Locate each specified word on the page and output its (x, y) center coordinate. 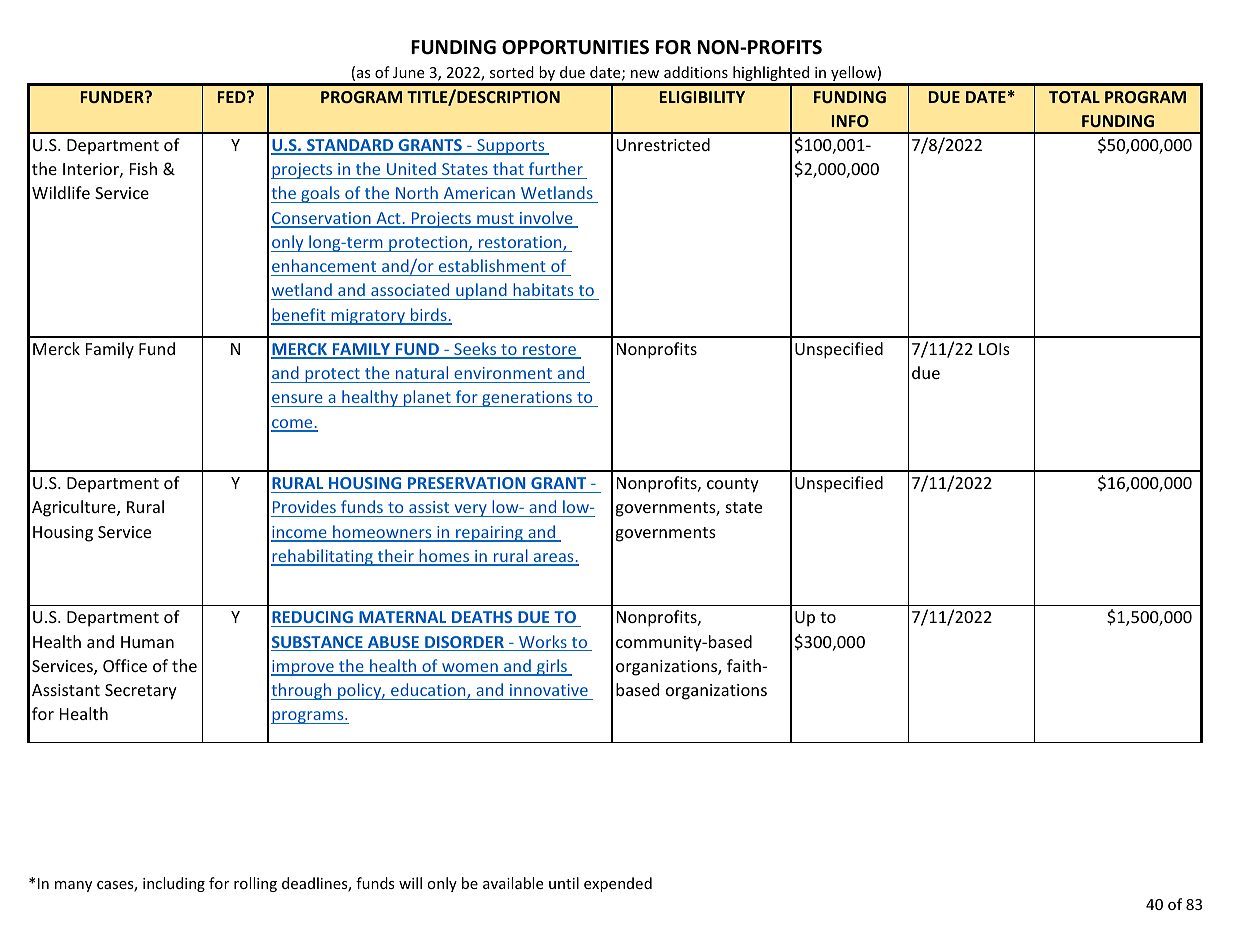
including (174, 884)
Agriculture (75, 508)
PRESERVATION (466, 483)
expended (618, 884)
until (564, 883)
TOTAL (1074, 97)
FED (233, 97)
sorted (512, 72)
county (733, 485)
